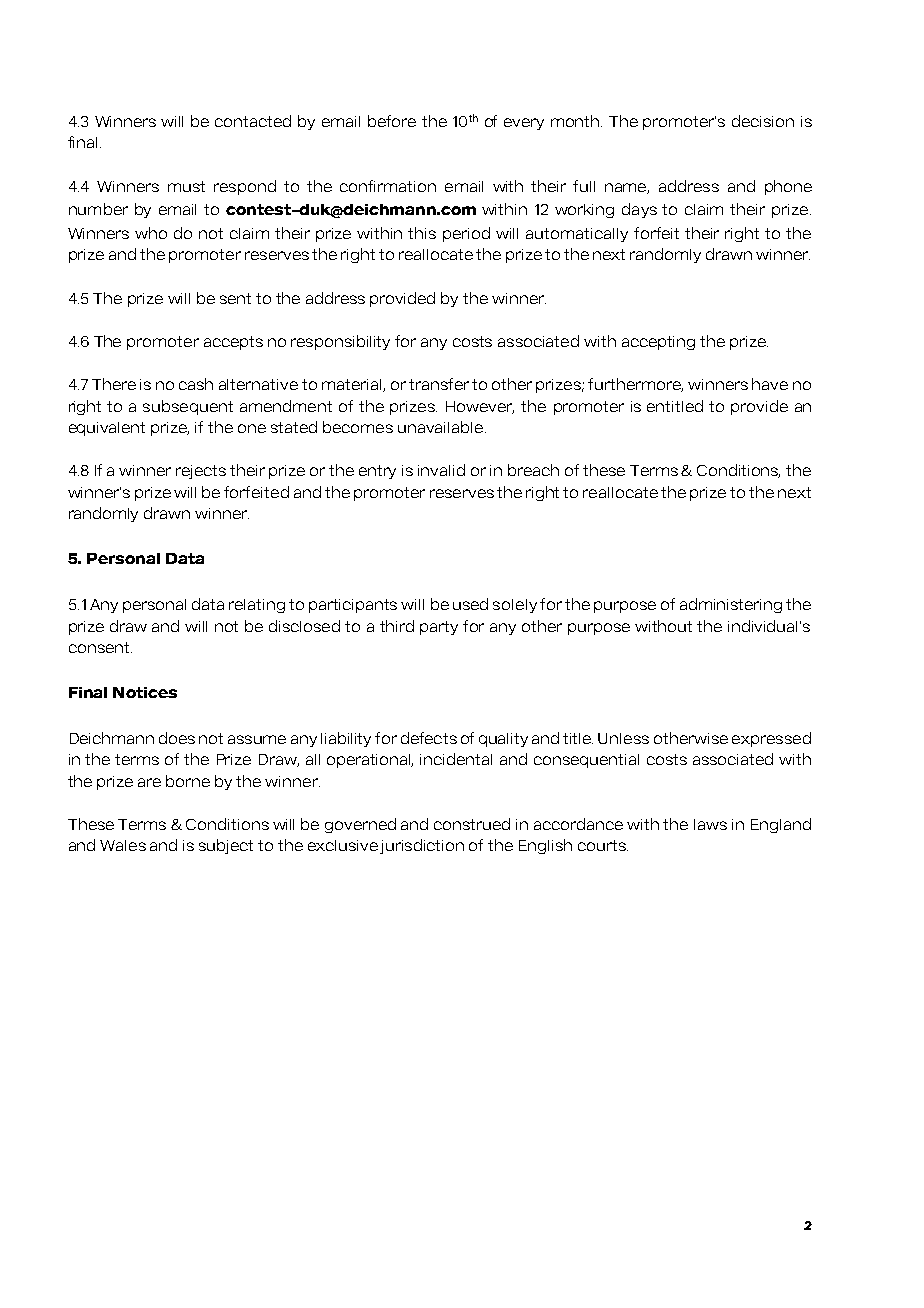  What do you see at coordinates (472, 824) in the page?
I see `construed` at bounding box center [472, 824].
